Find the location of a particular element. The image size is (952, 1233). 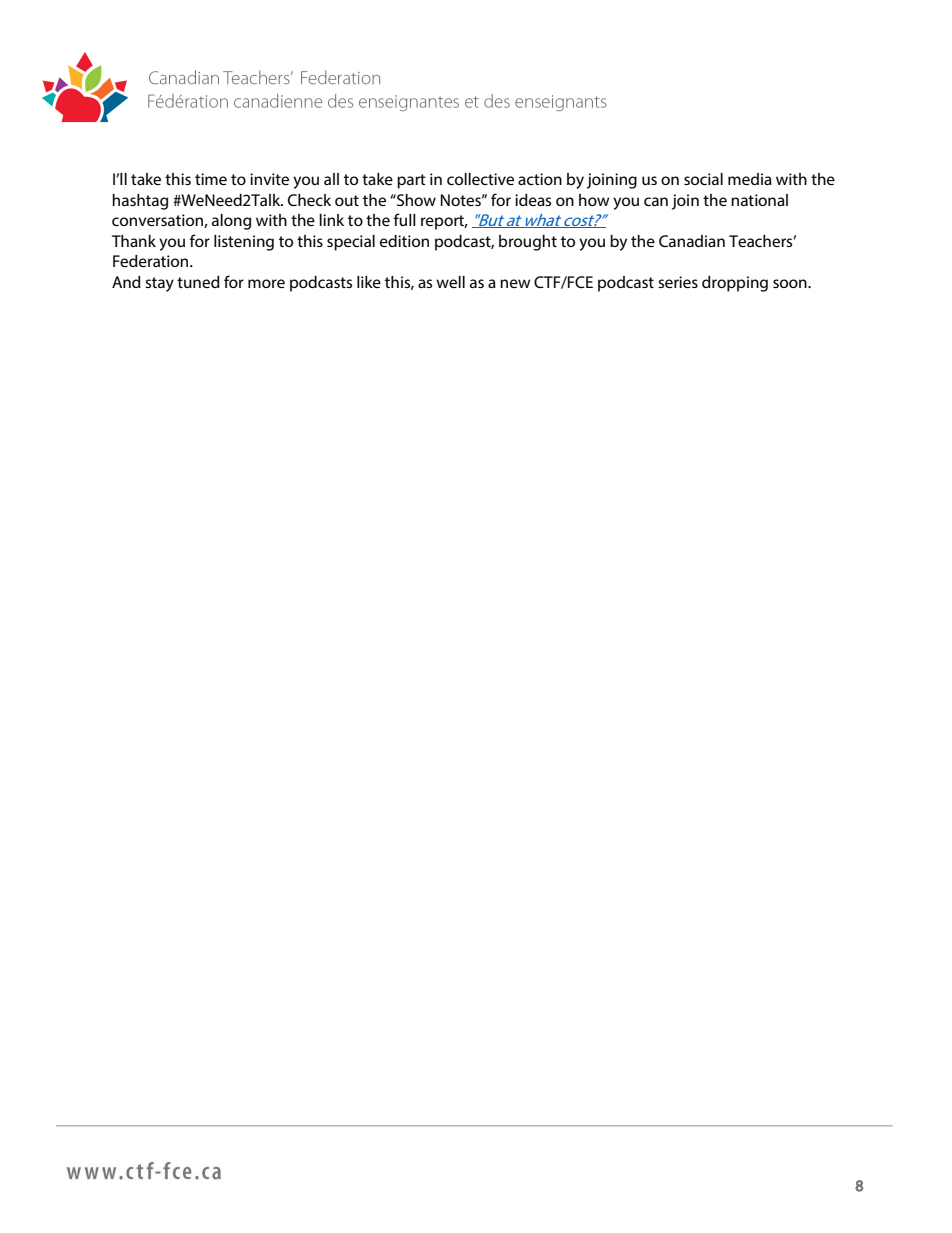

along is located at coordinates (231, 222).
